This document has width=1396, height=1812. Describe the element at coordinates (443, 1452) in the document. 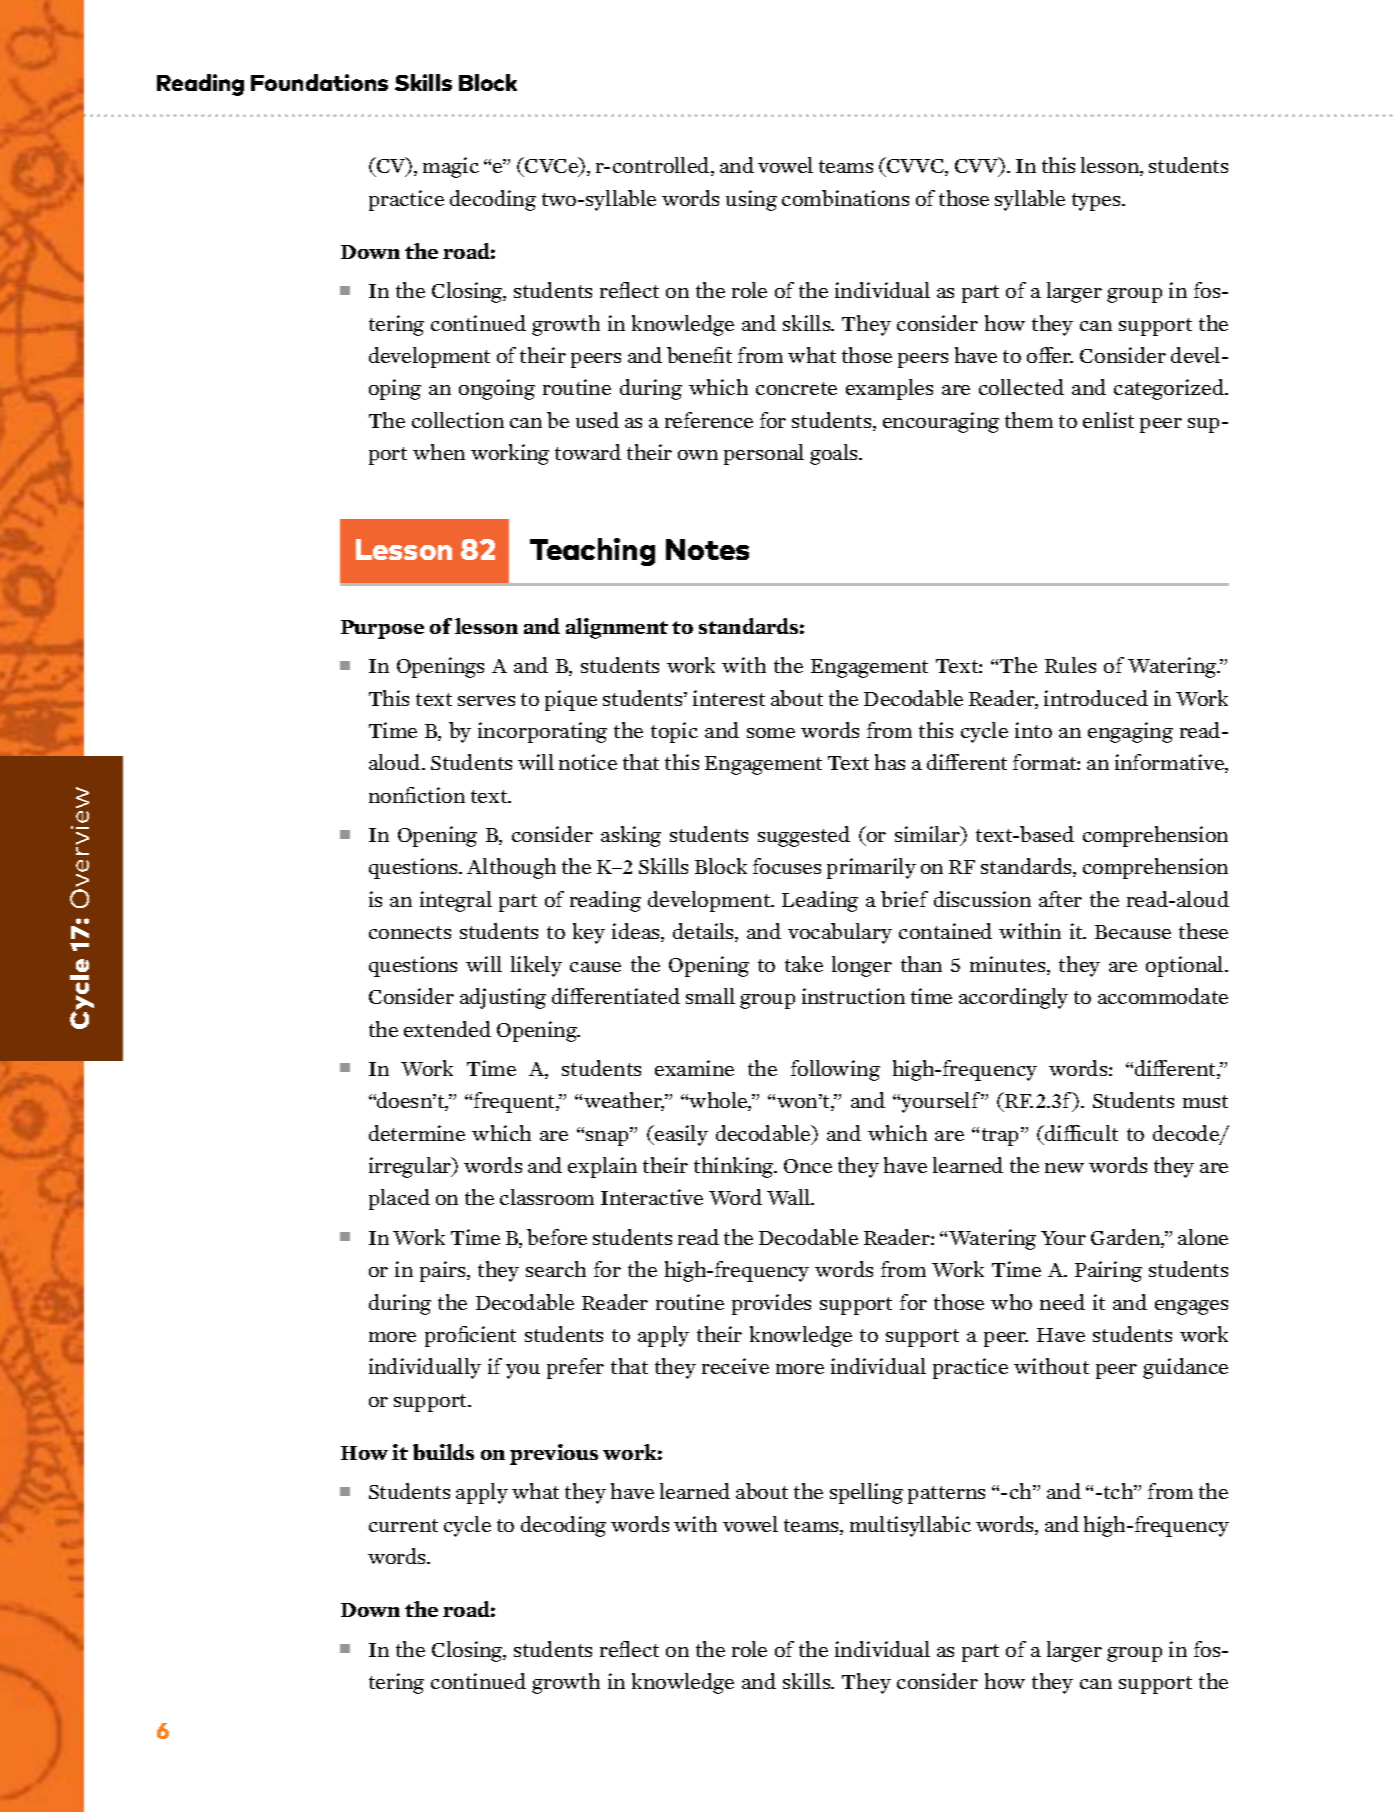

I see `builds` at that location.
